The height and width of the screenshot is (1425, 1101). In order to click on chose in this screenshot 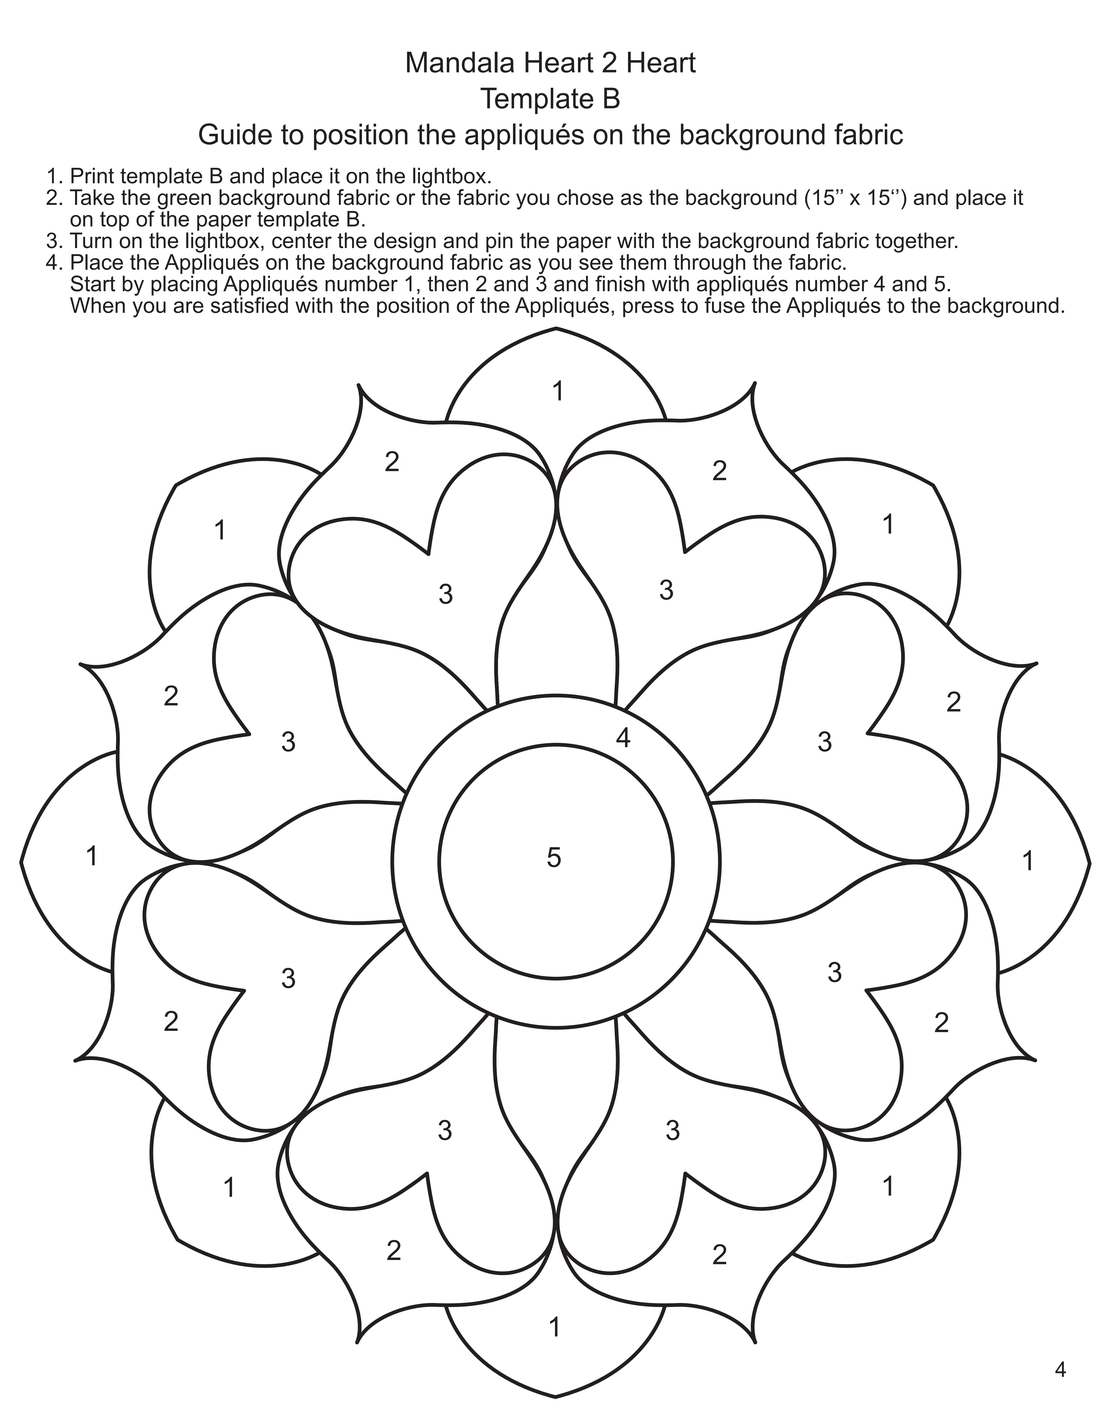, I will do `click(585, 197)`.
